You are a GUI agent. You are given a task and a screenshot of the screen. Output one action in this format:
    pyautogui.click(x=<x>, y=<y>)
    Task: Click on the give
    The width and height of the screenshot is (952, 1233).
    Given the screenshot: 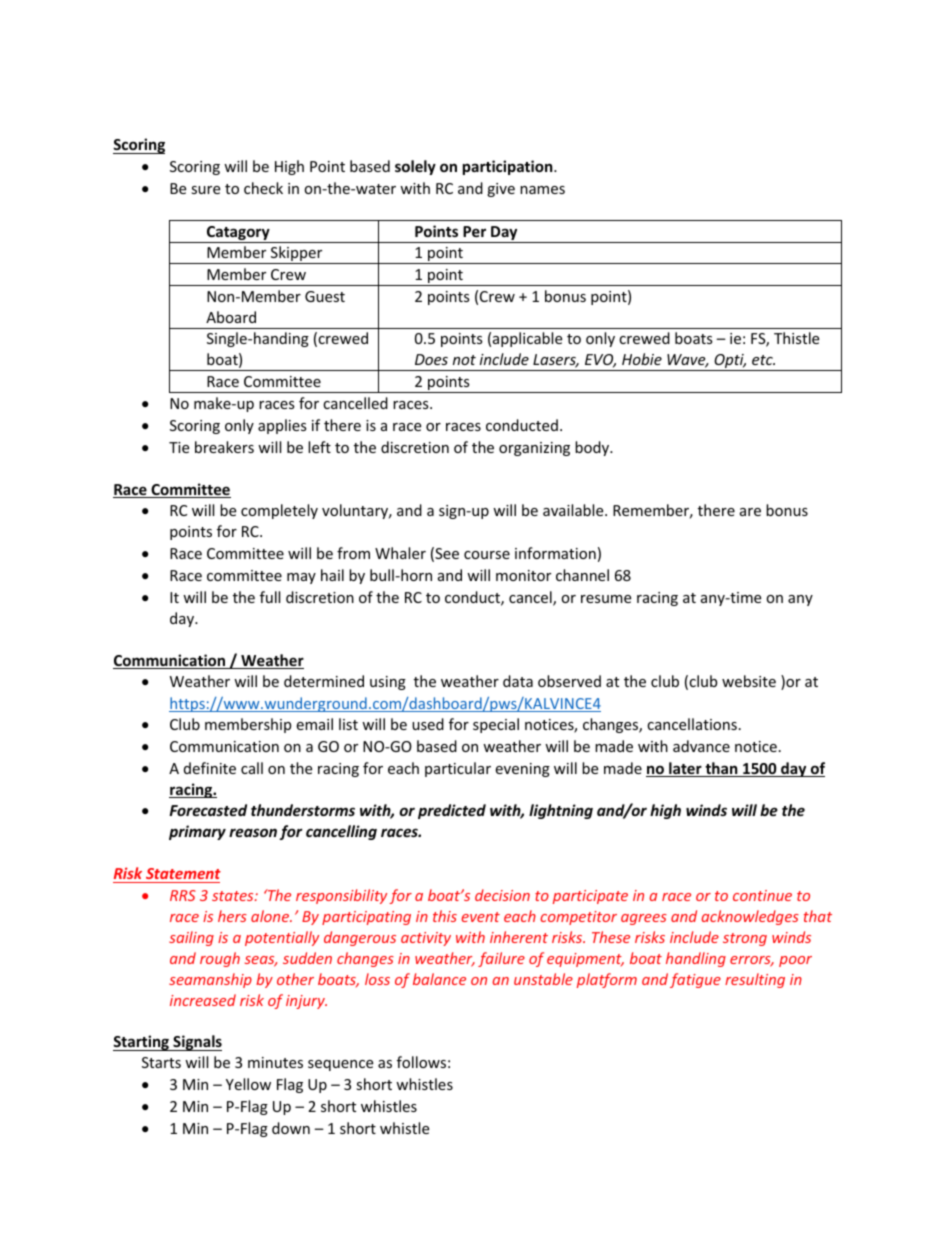 What is the action you would take?
    pyautogui.click(x=501, y=190)
